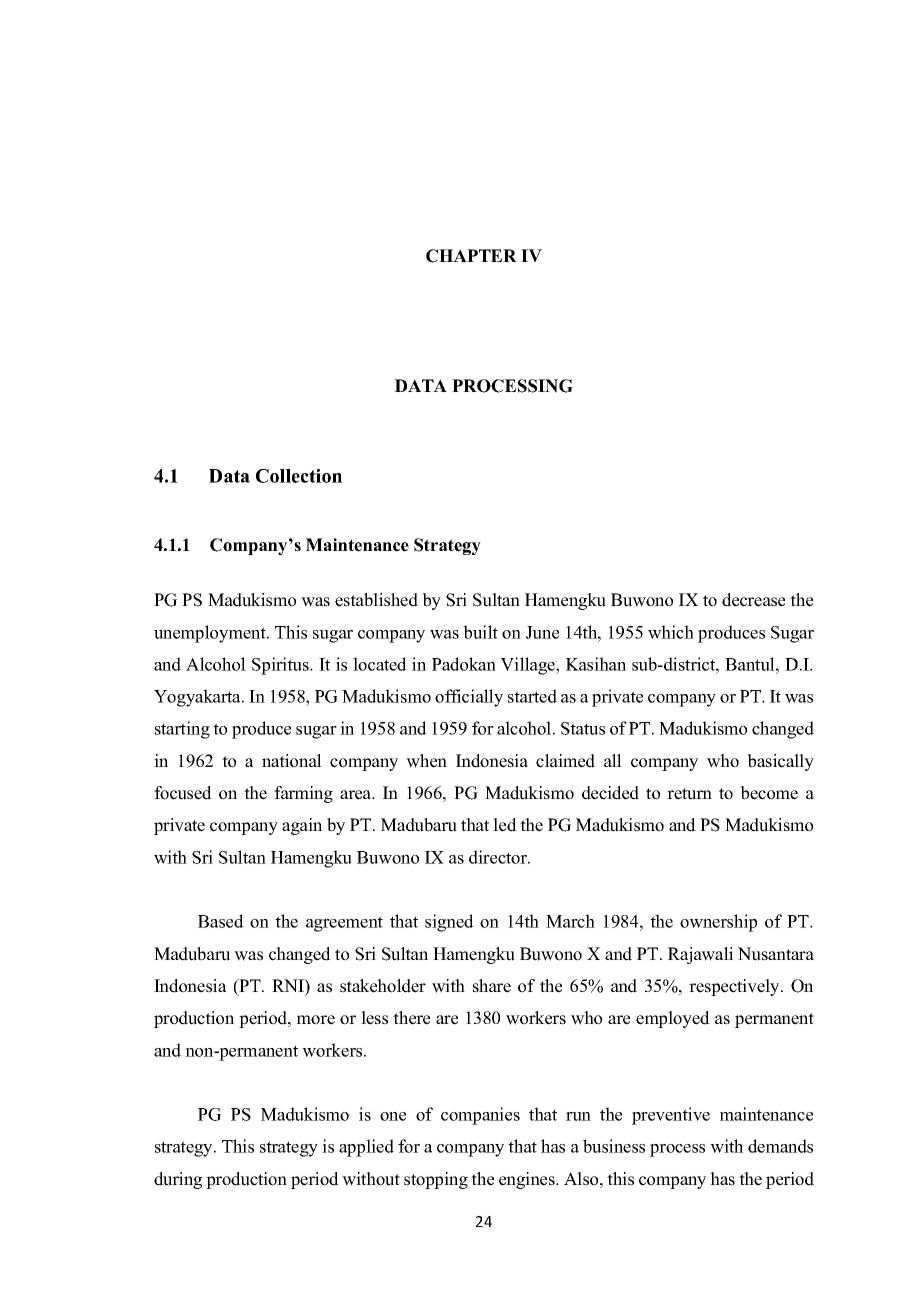 Image resolution: width=924 pixels, height=1308 pixels. Describe the element at coordinates (299, 476) in the page. I see `Collection` at that location.
